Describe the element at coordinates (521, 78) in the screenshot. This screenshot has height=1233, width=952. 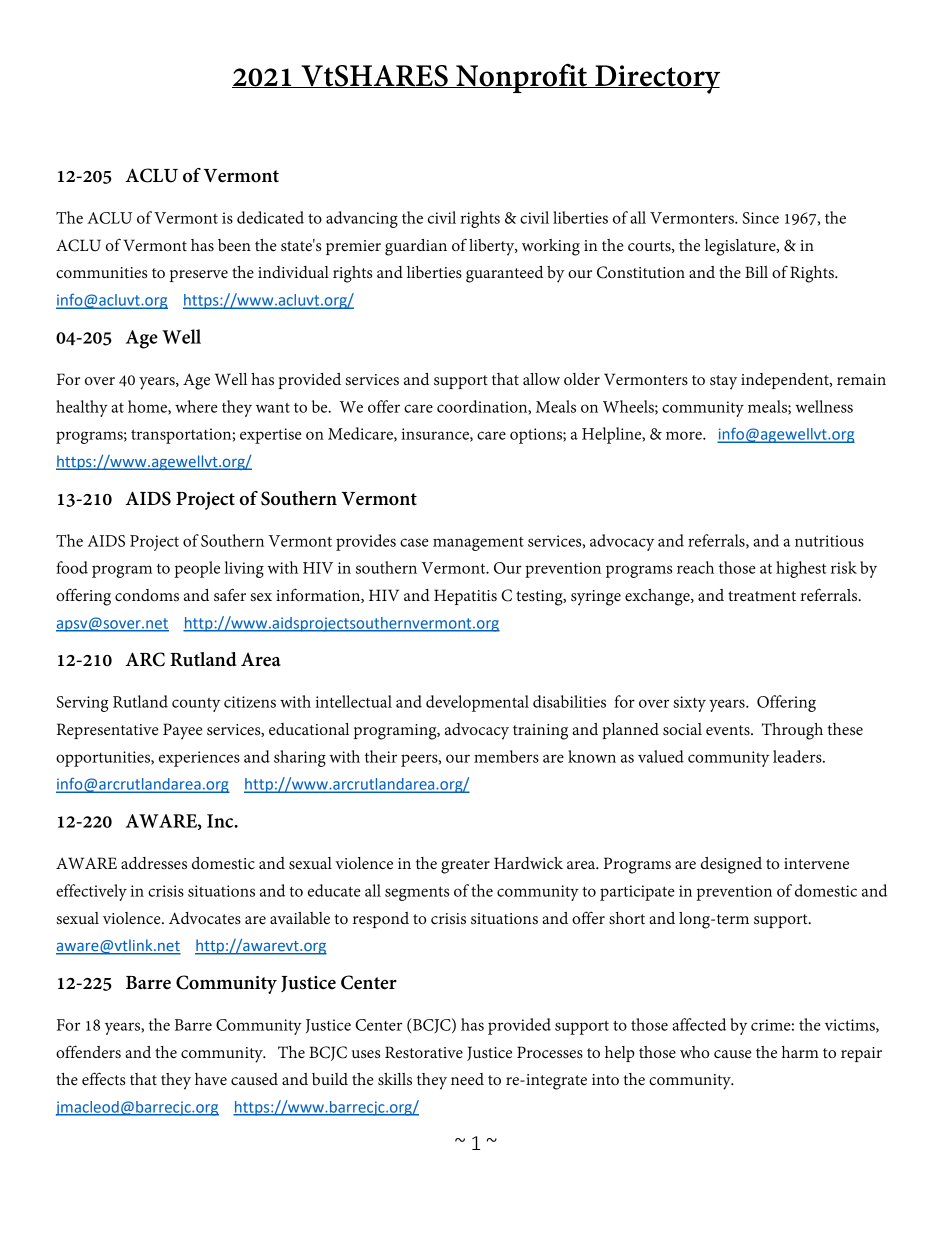
I see `Nonprofit` at that location.
